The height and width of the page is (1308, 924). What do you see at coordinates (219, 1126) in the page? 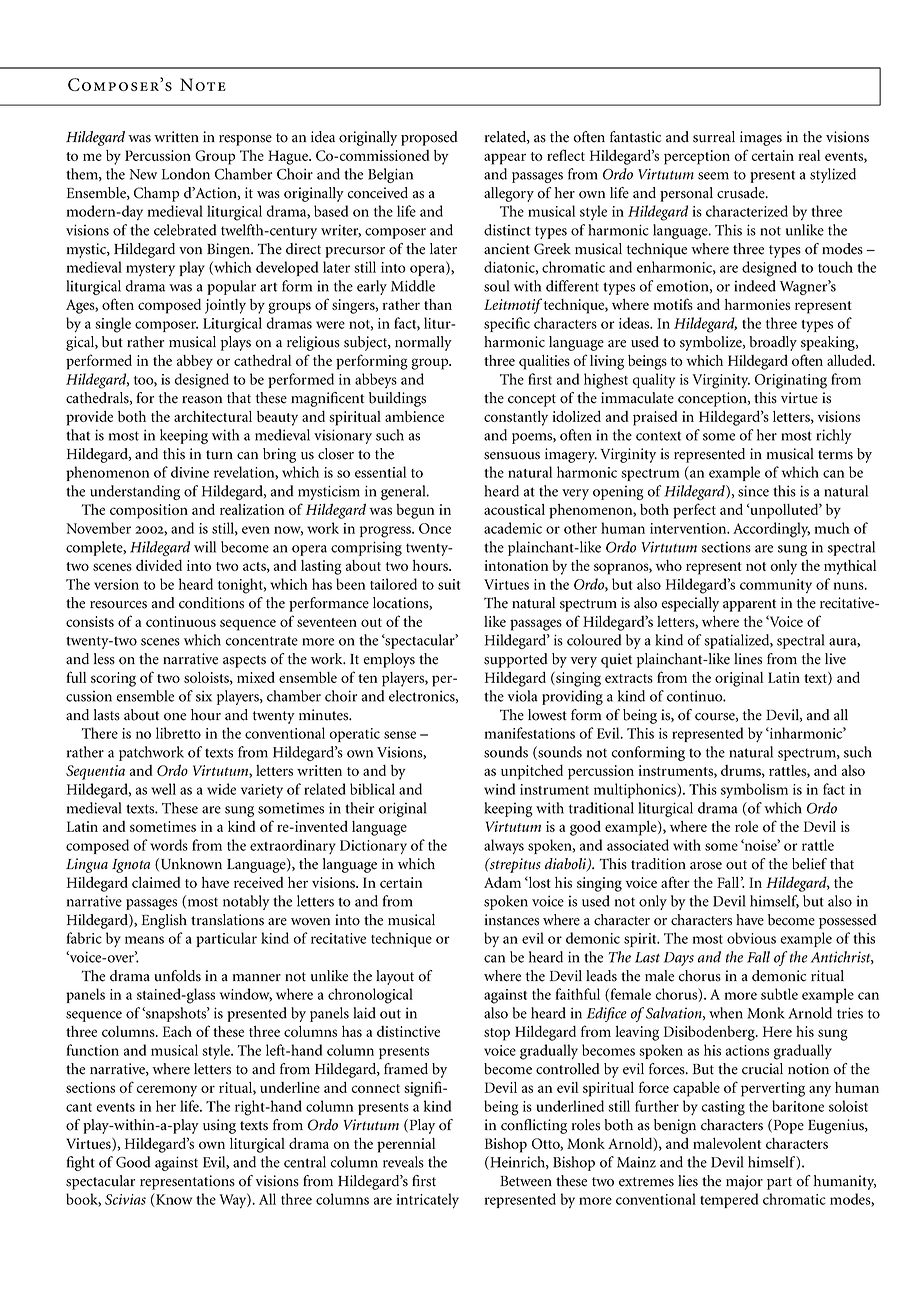
I see `using` at bounding box center [219, 1126].
